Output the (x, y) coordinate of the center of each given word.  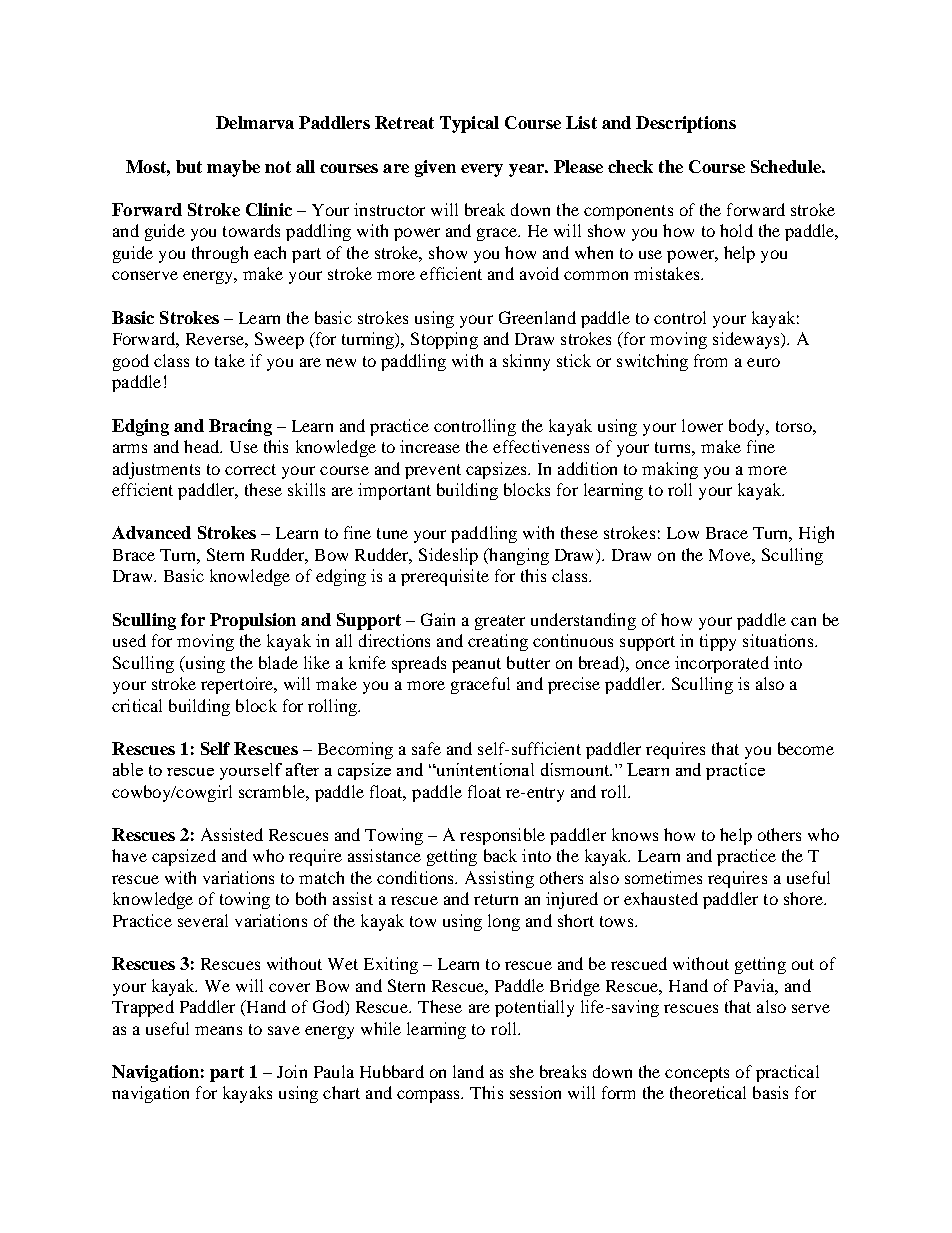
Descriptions (686, 124)
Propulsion (253, 621)
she (522, 1071)
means (218, 1030)
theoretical (708, 1092)
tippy (718, 642)
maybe (233, 168)
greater (500, 622)
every (482, 170)
